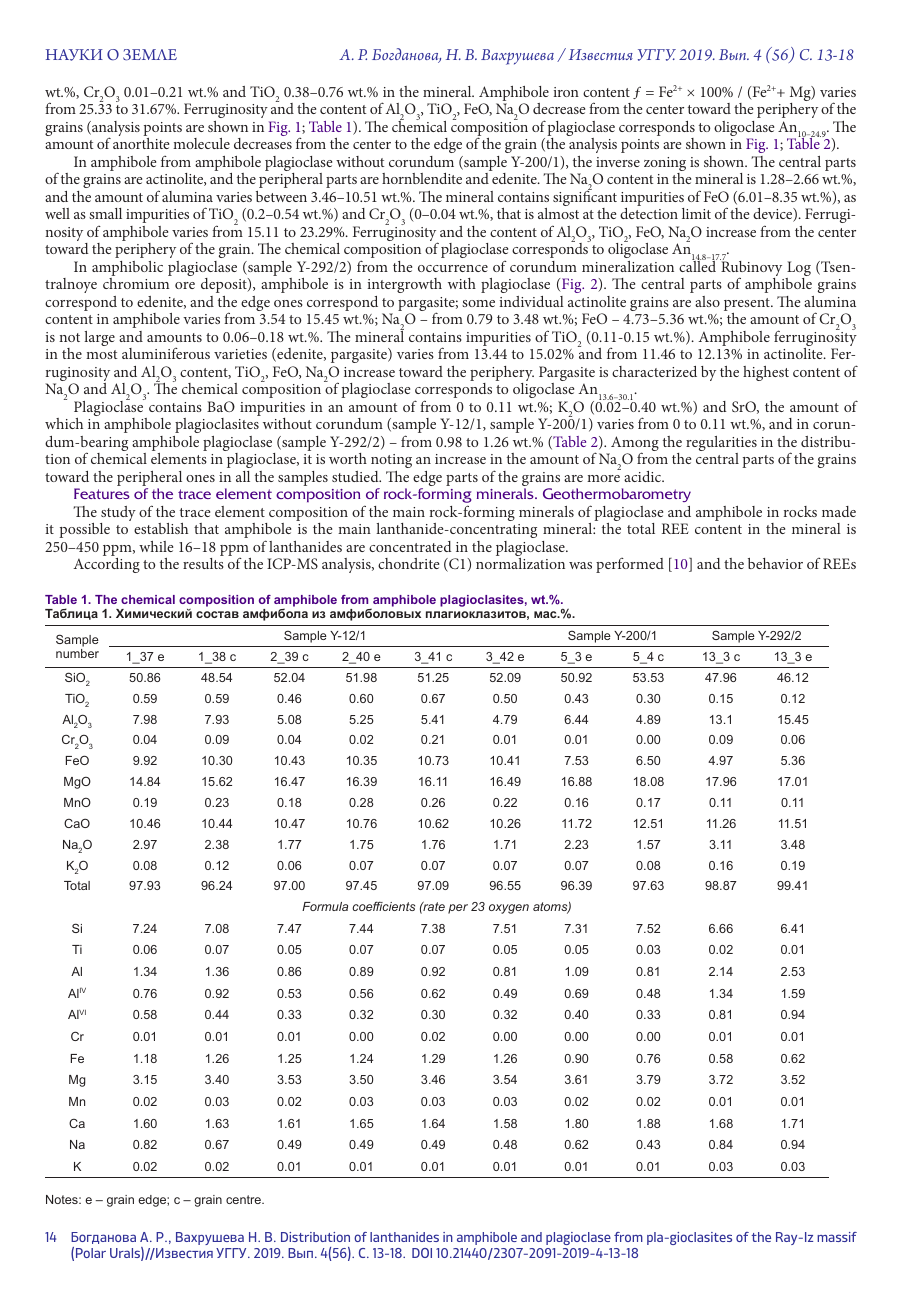 Image resolution: width=924 pixels, height=1308 pixels. Describe the element at coordinates (201, 143) in the screenshot. I see `molecule` at that location.
